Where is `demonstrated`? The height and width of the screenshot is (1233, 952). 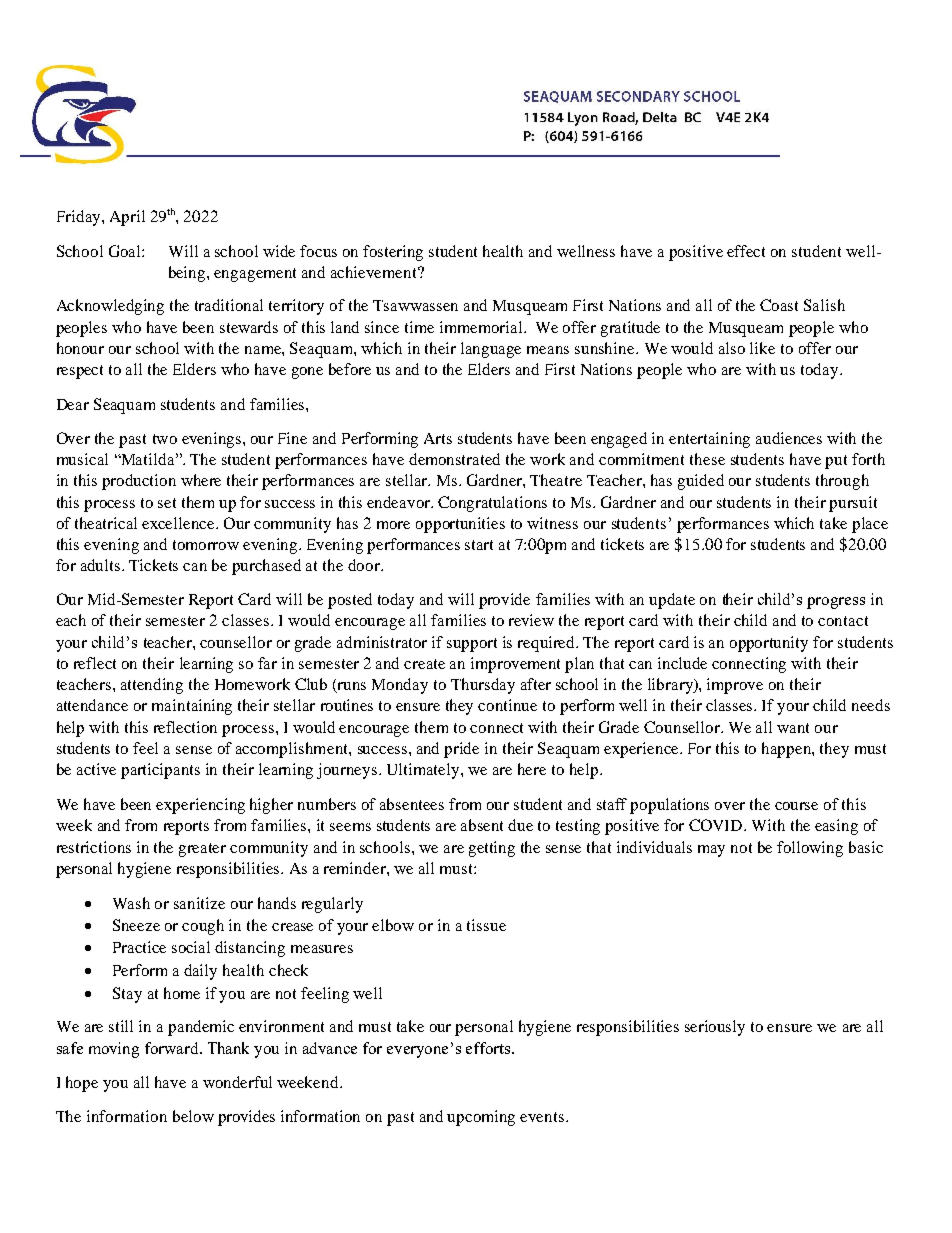
demonstrated is located at coordinates (454, 459).
